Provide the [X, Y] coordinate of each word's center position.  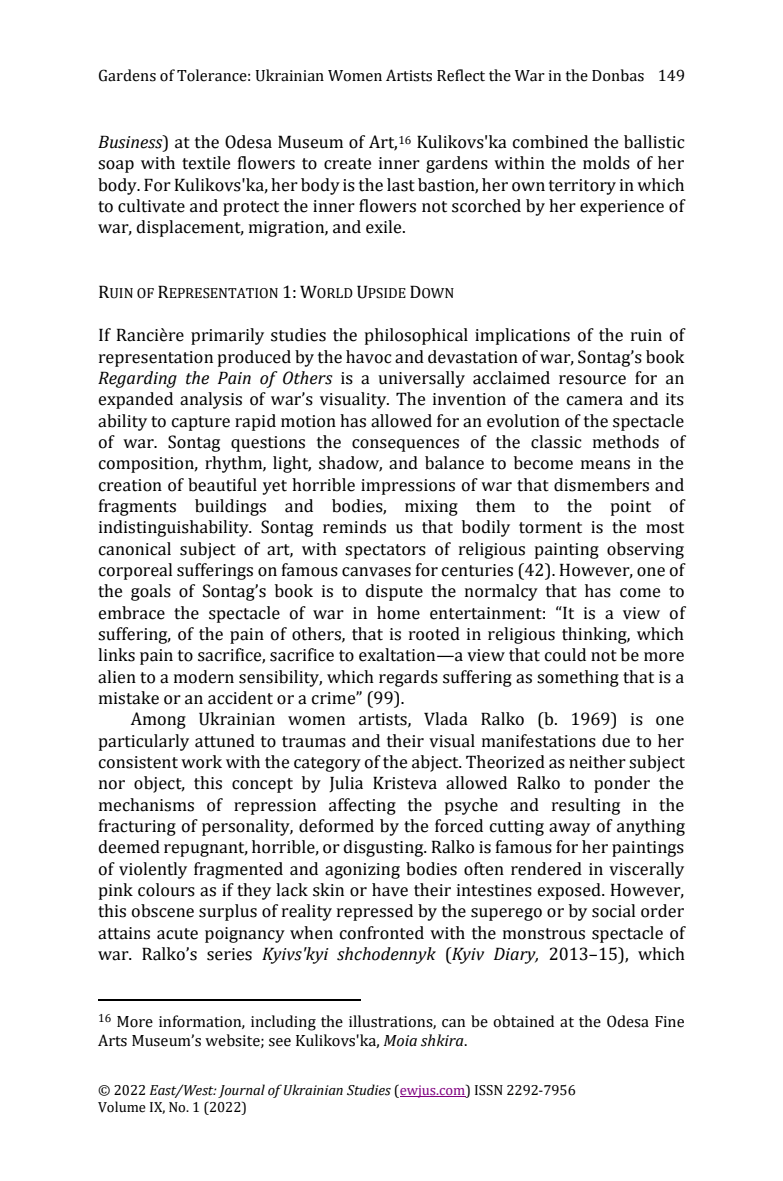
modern [204, 677]
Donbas [618, 75]
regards [408, 678]
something [578, 678]
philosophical [416, 336]
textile [206, 163]
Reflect [461, 75]
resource [592, 380]
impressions [408, 487]
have [390, 890]
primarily [227, 336]
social [613, 911]
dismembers [601, 485]
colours [166, 890]
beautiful [222, 485]
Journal [241, 1091]
